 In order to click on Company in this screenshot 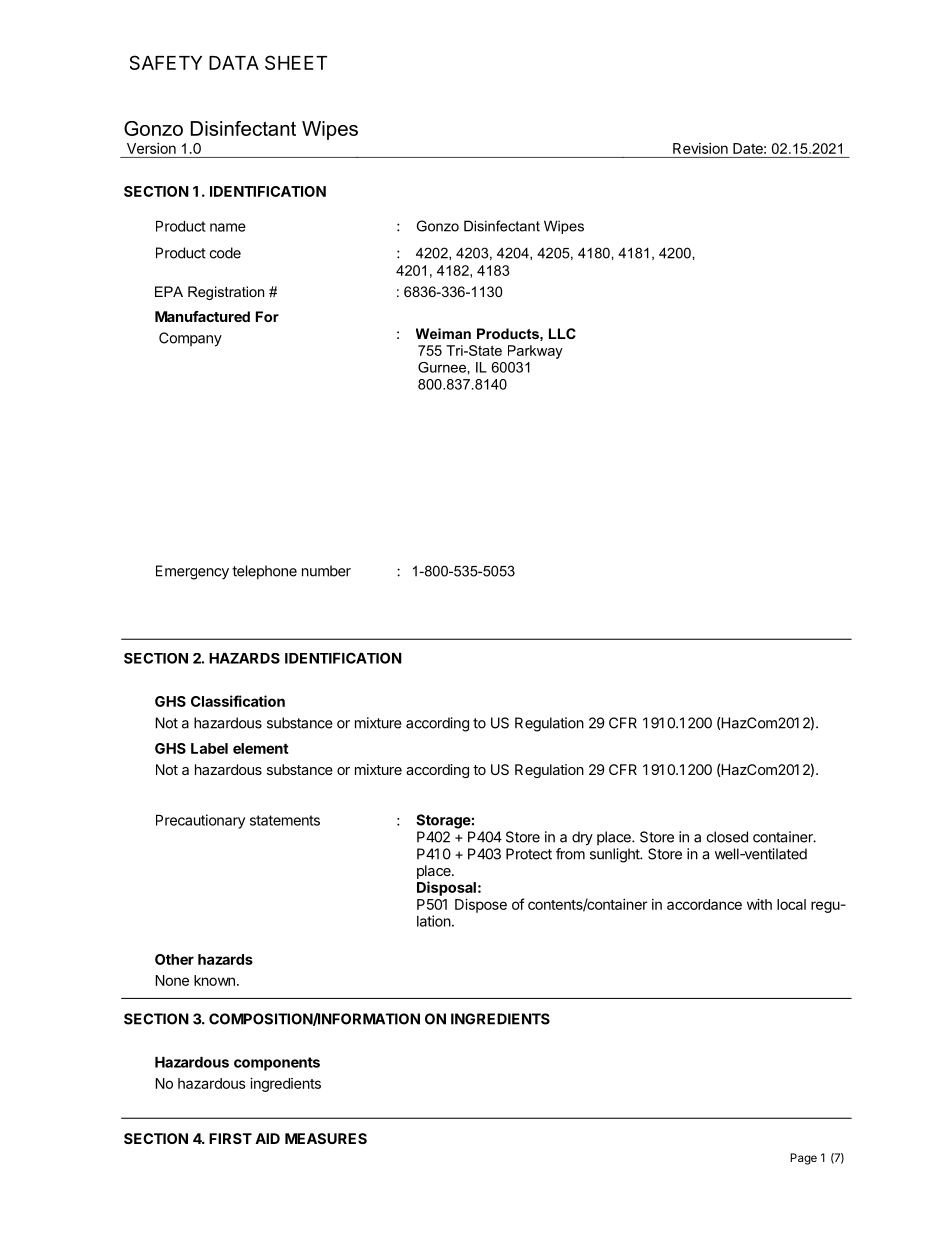, I will do `click(190, 339)`.
